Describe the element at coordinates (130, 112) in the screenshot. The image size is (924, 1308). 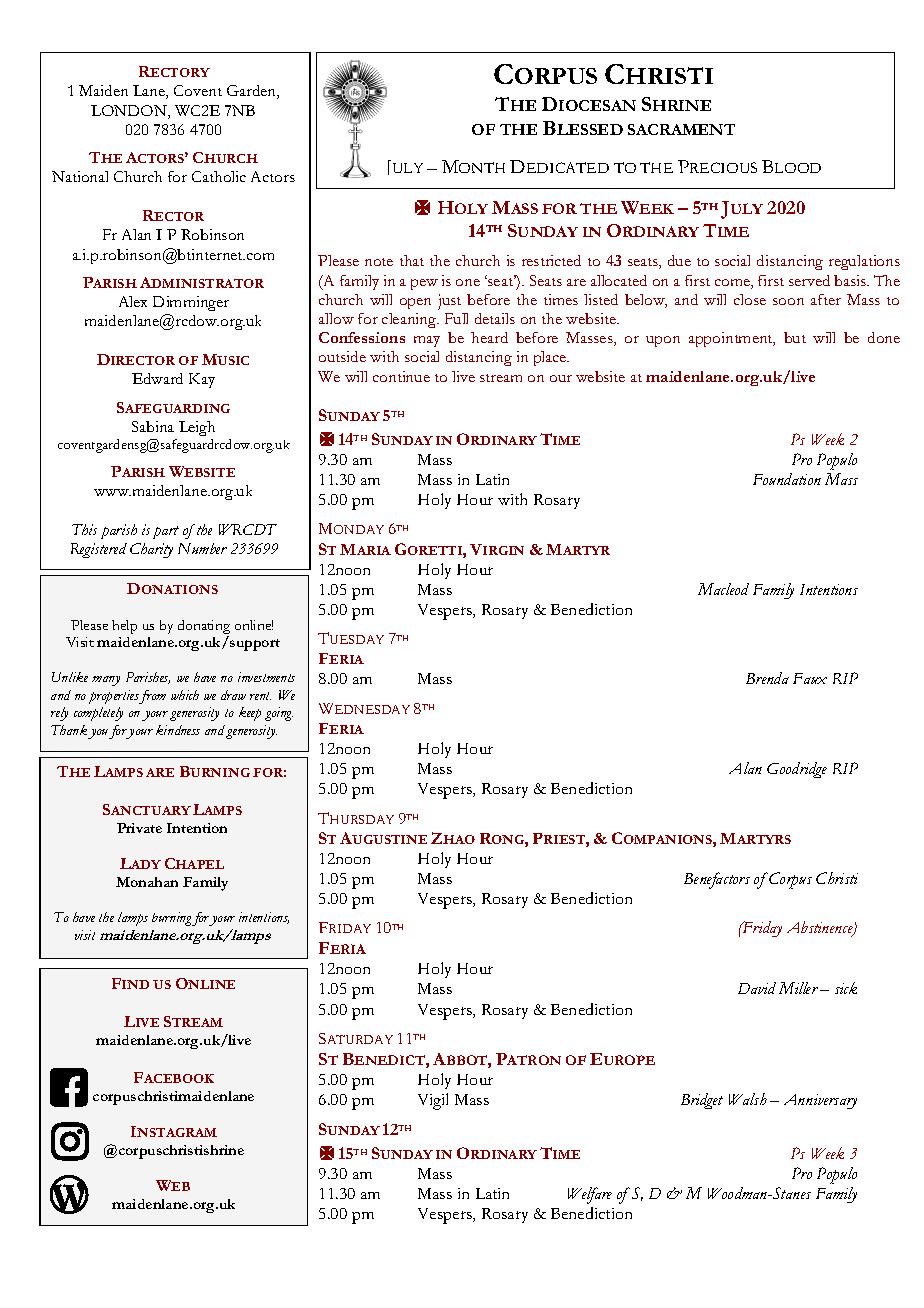
I see `LONDON` at that location.
